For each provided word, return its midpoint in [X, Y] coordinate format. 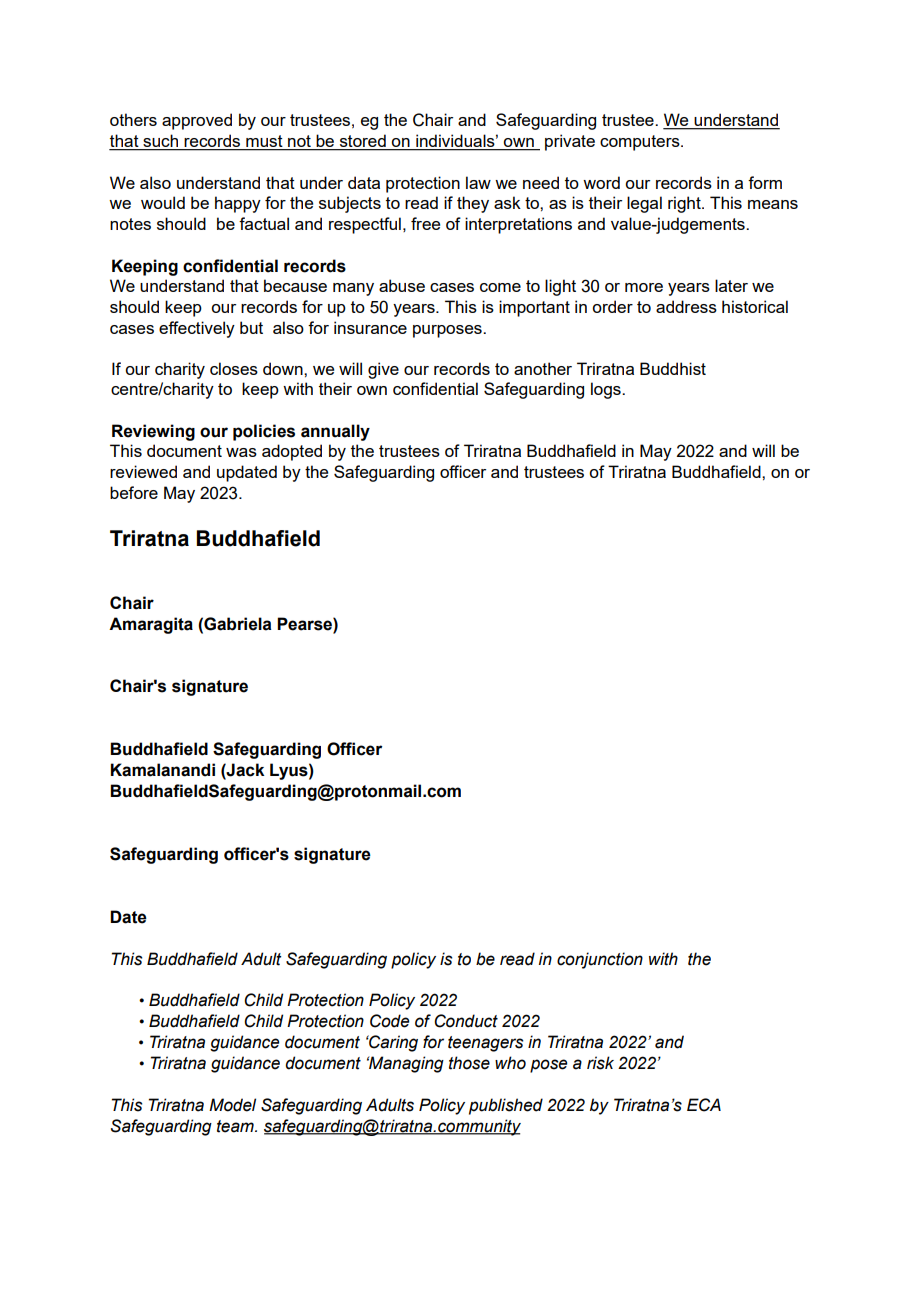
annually [335, 432]
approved [197, 121]
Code [389, 1021]
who [510, 1063]
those [469, 1063]
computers [641, 143]
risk [600, 1063]
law [478, 182]
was [241, 452]
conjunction [600, 960]
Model [232, 1105]
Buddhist [673, 368]
